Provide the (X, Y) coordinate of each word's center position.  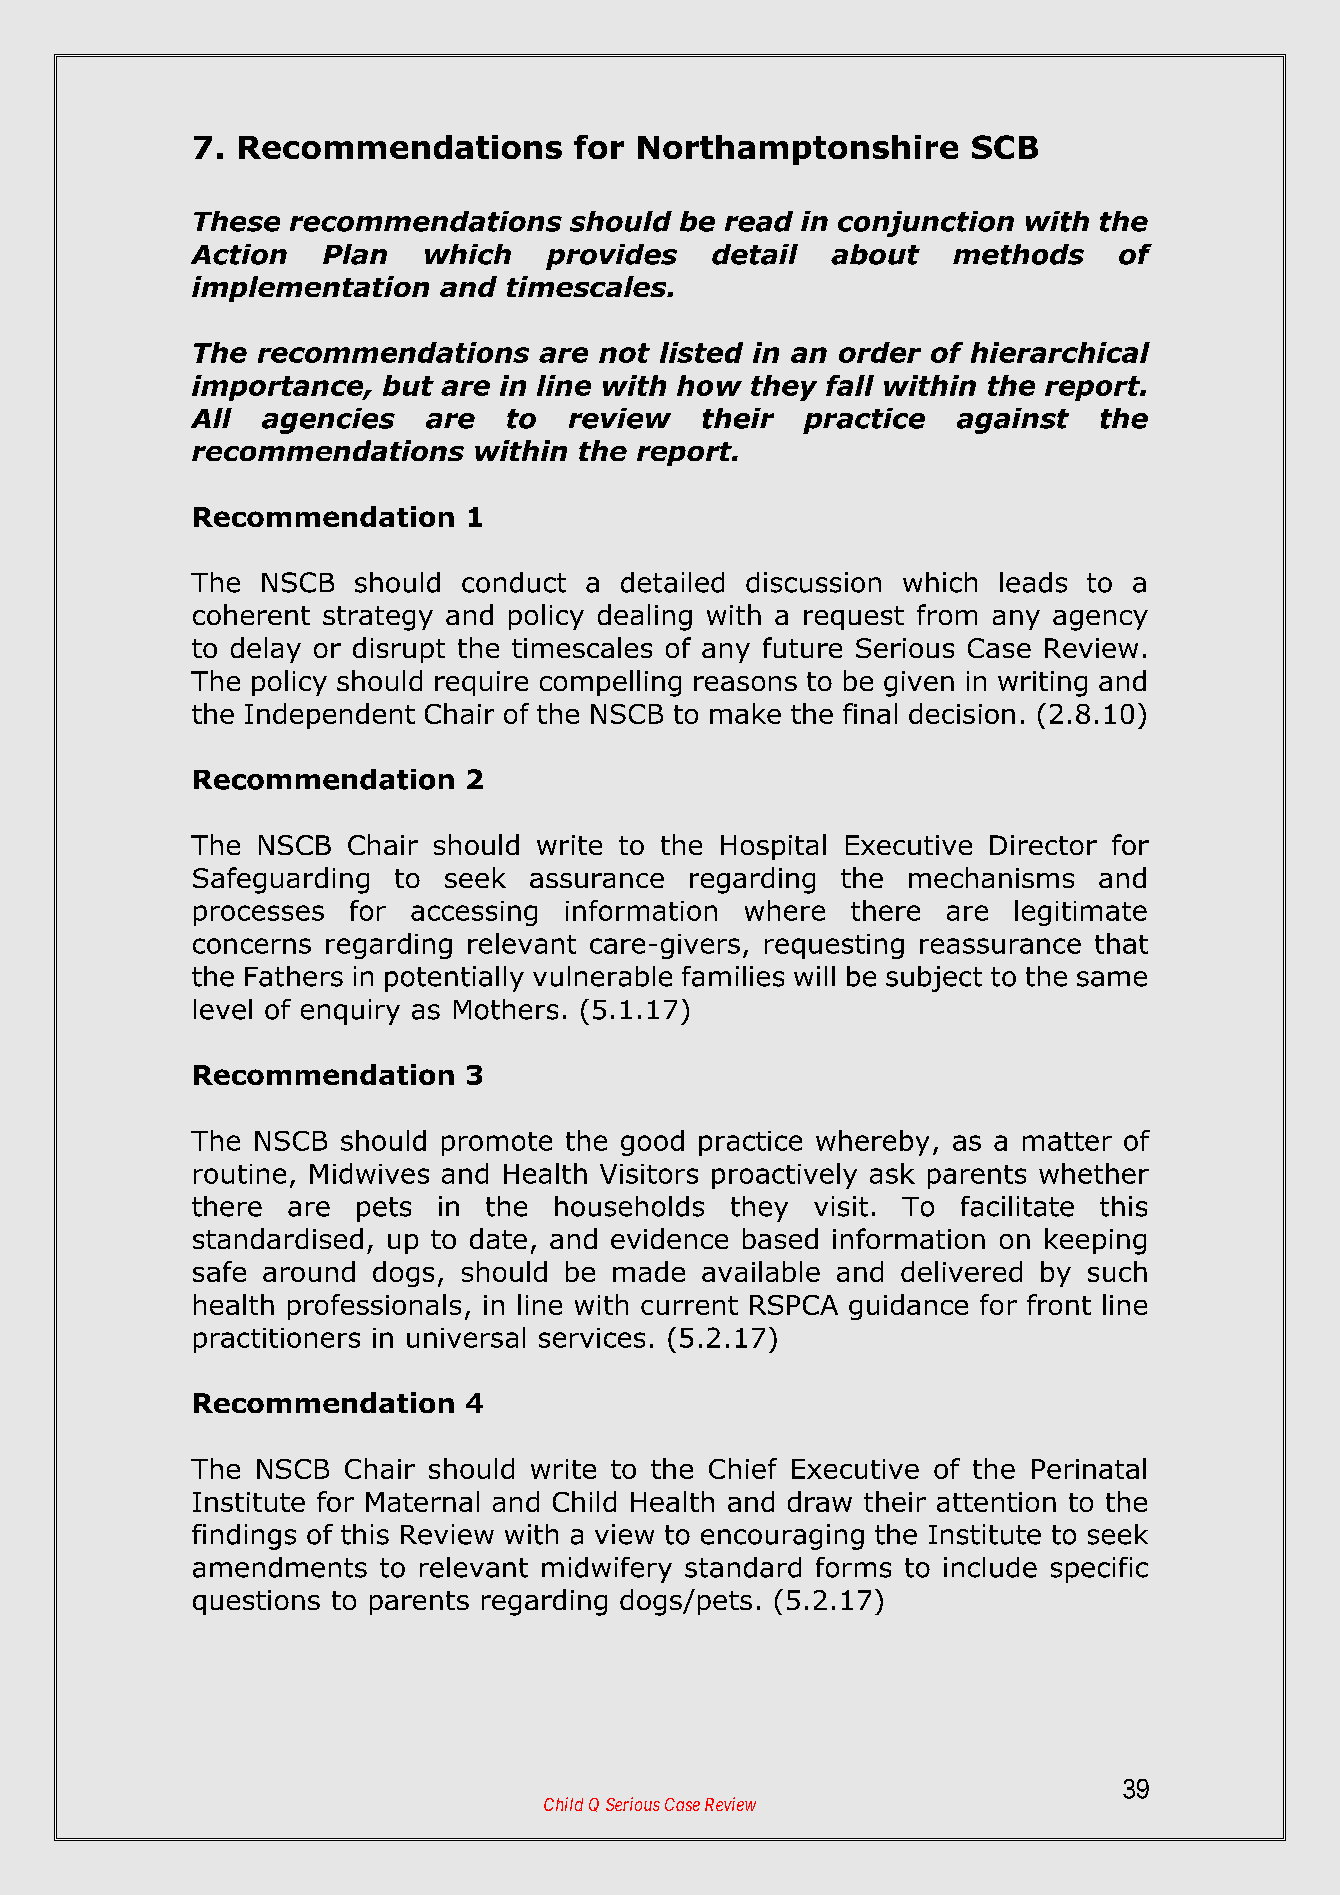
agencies (328, 421)
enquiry (350, 1012)
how (709, 385)
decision (962, 713)
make (745, 713)
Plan (355, 254)
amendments (280, 1567)
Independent (330, 716)
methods (1018, 254)
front (1059, 1304)
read (759, 221)
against (1013, 421)
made (649, 1271)
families (733, 976)
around (309, 1271)
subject (934, 979)
